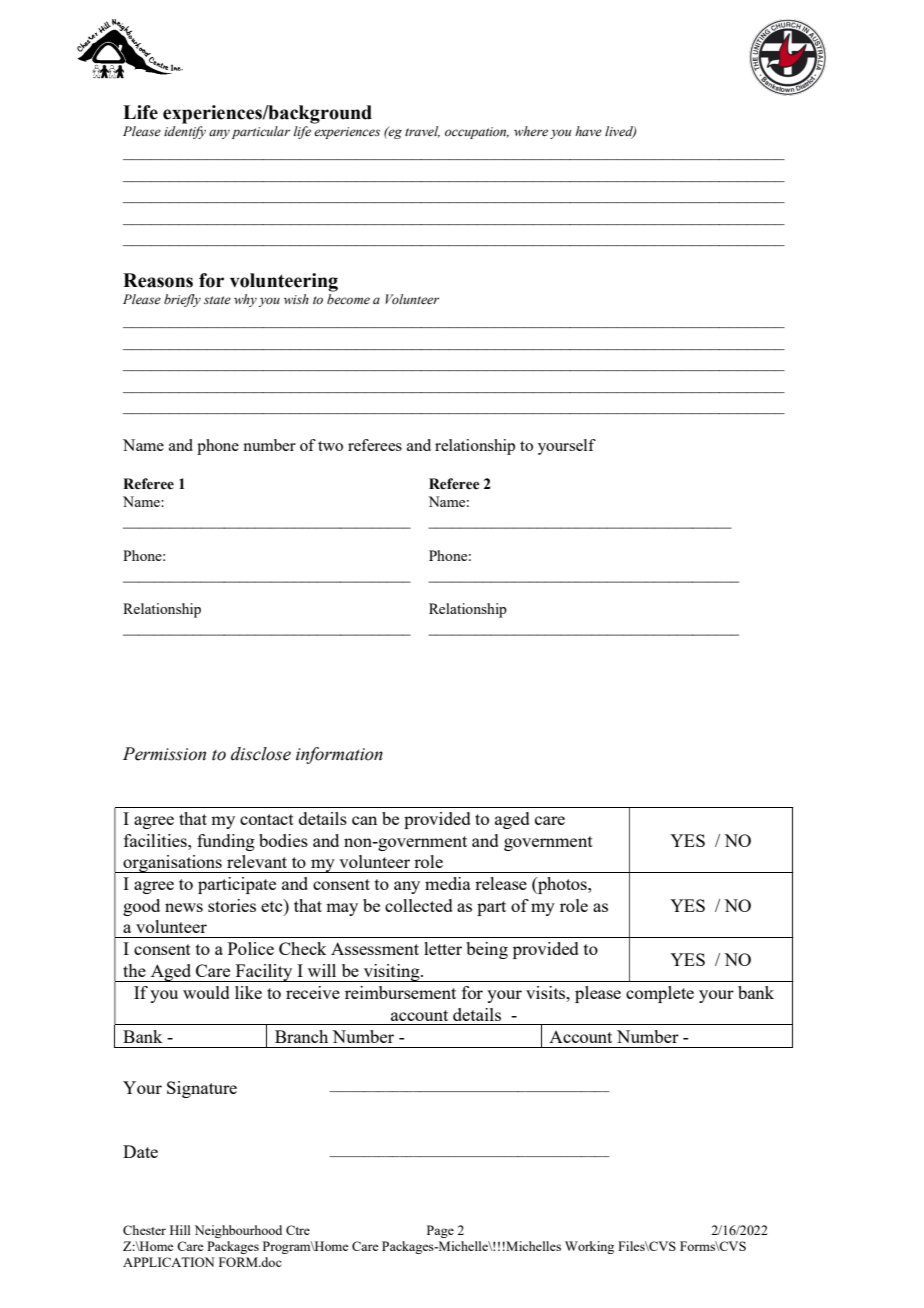 This document has width=924, height=1308. I want to click on organisations, so click(172, 864).
